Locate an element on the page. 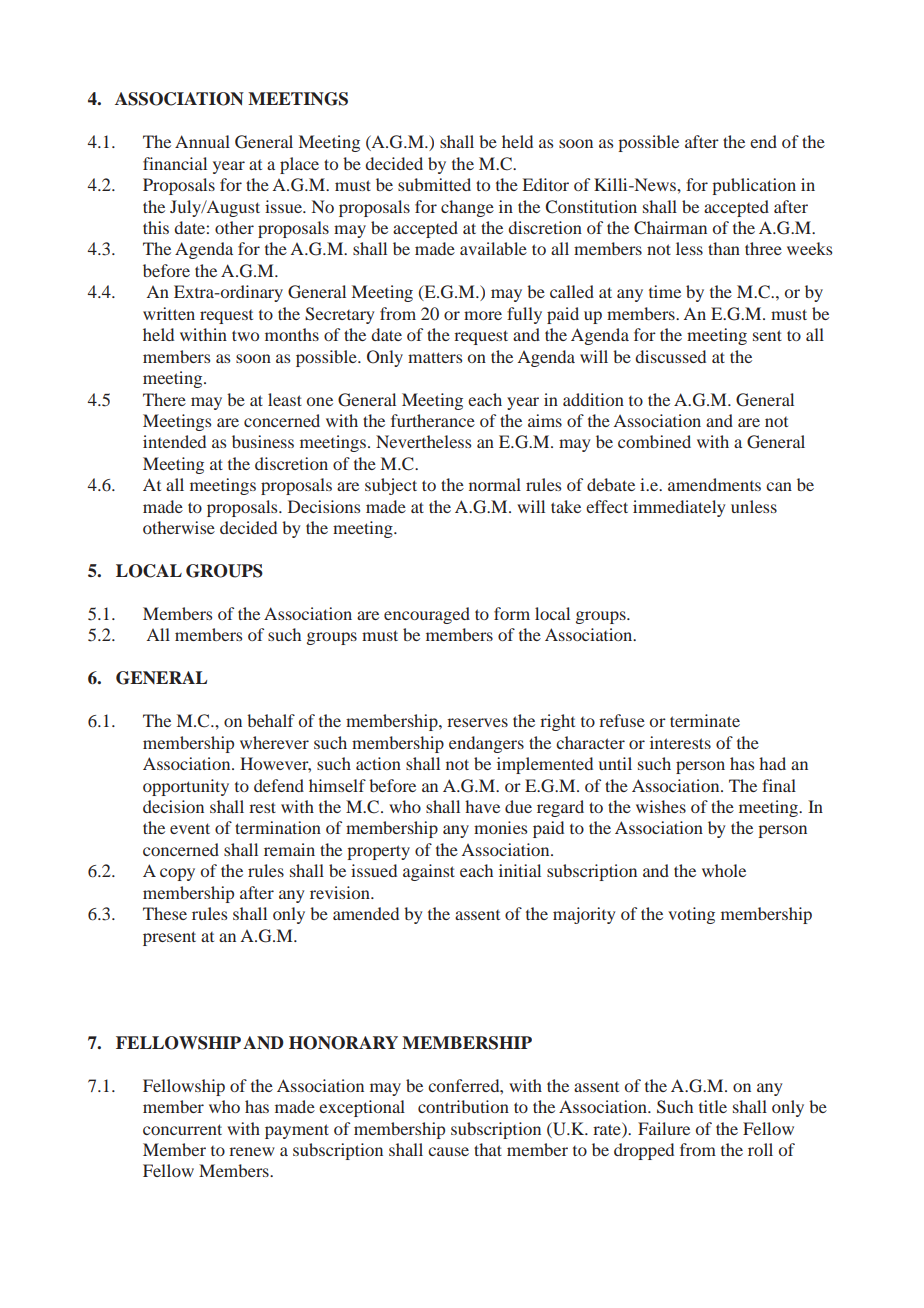  behalf is located at coordinates (271, 720).
